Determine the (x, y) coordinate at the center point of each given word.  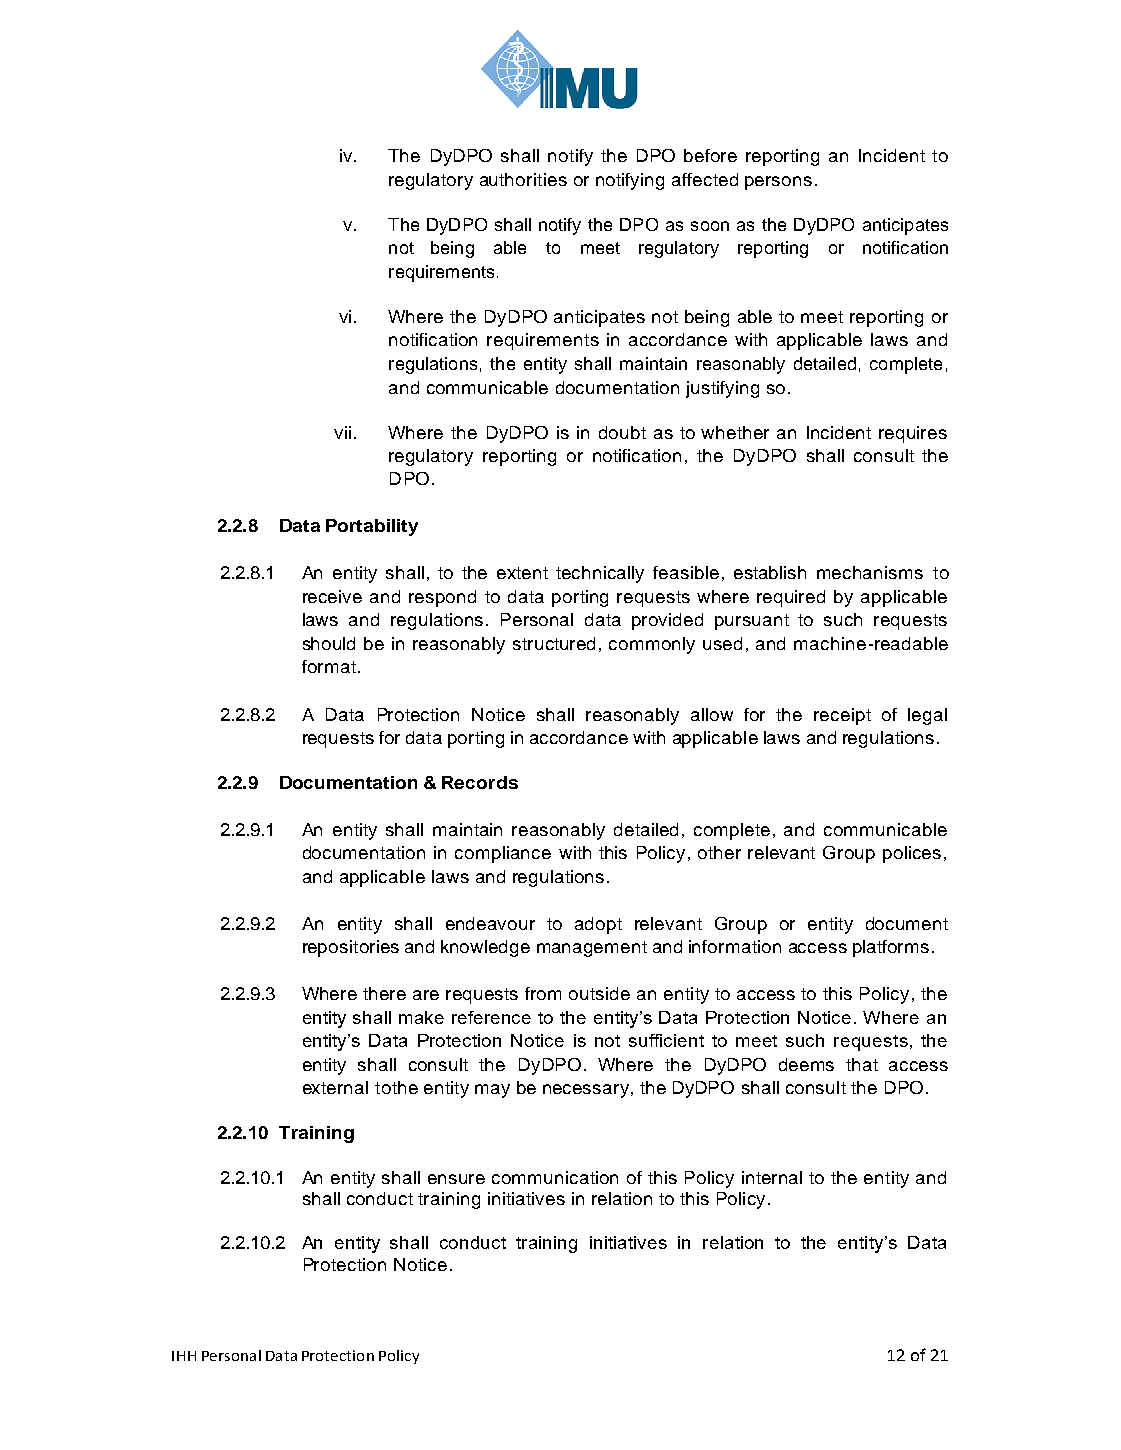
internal (772, 1177)
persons (778, 183)
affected (705, 179)
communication (555, 1177)
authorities (523, 179)
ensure (456, 1179)
